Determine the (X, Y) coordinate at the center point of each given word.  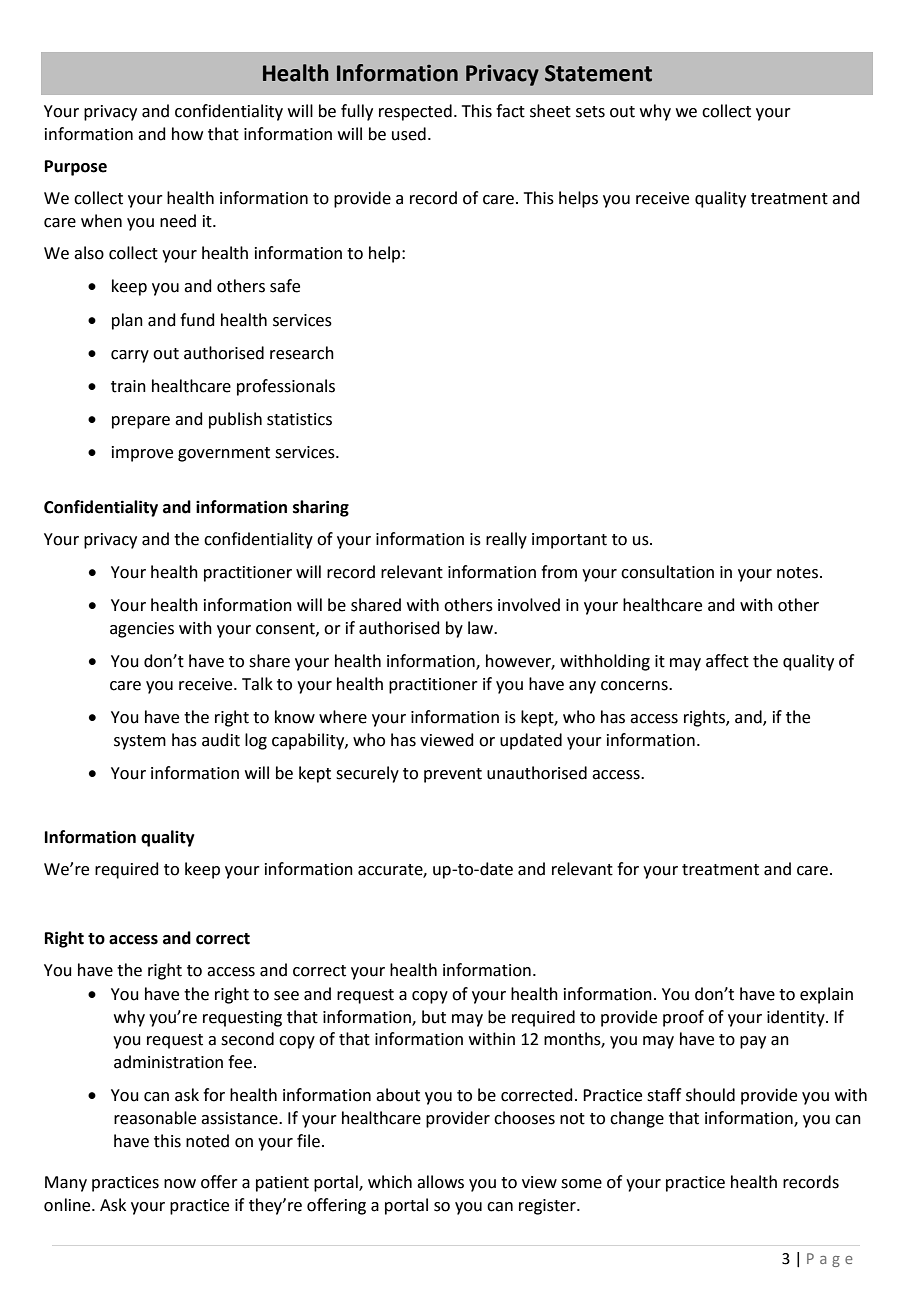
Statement (598, 73)
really (506, 540)
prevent (453, 775)
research (302, 353)
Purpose (76, 168)
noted (207, 1141)
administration (168, 1062)
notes (797, 573)
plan (127, 321)
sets (590, 112)
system (140, 742)
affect (727, 661)
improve (142, 454)
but (434, 1017)
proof (683, 1018)
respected (415, 112)
